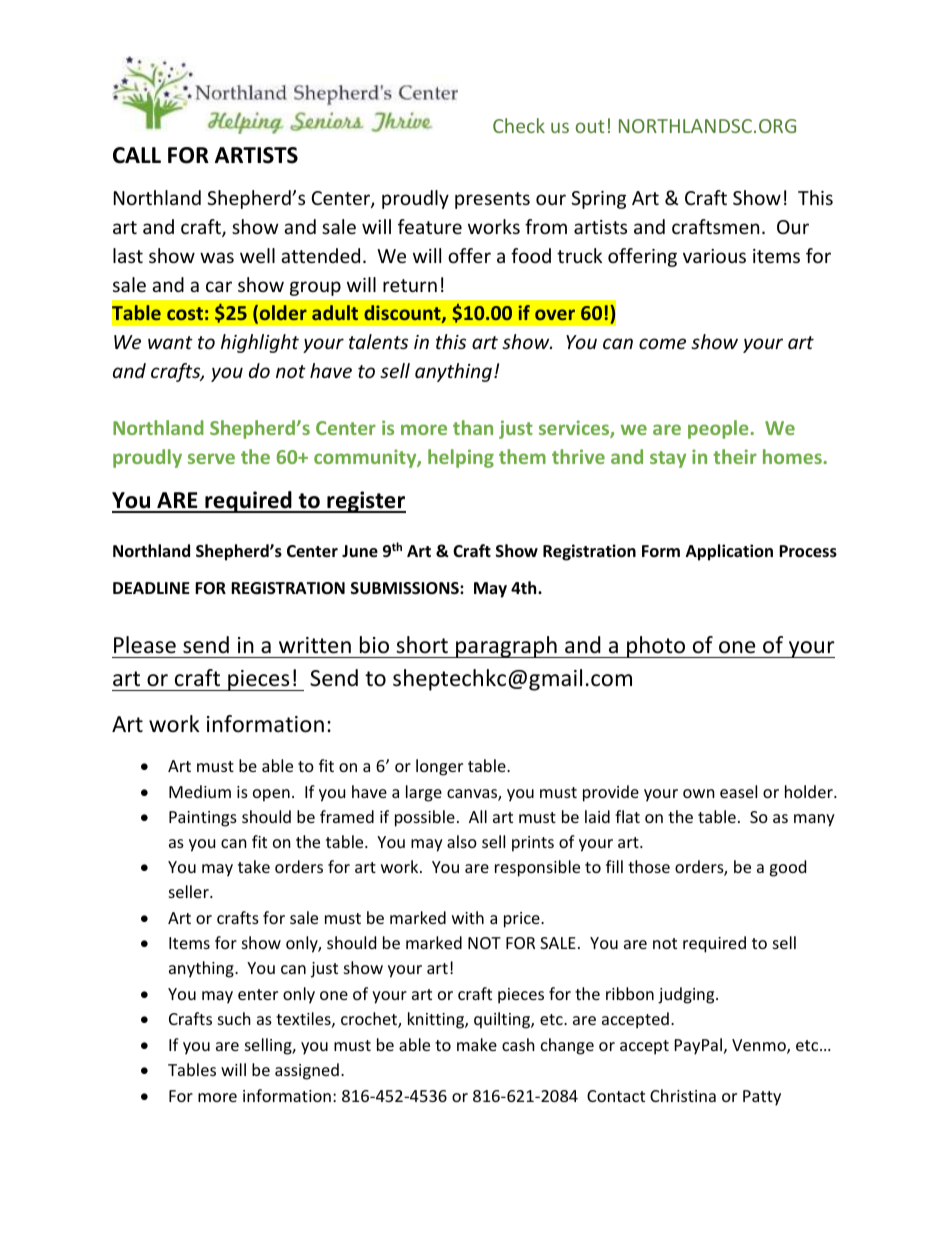  What do you see at coordinates (729, 552) in the screenshot?
I see `Application` at bounding box center [729, 552].
